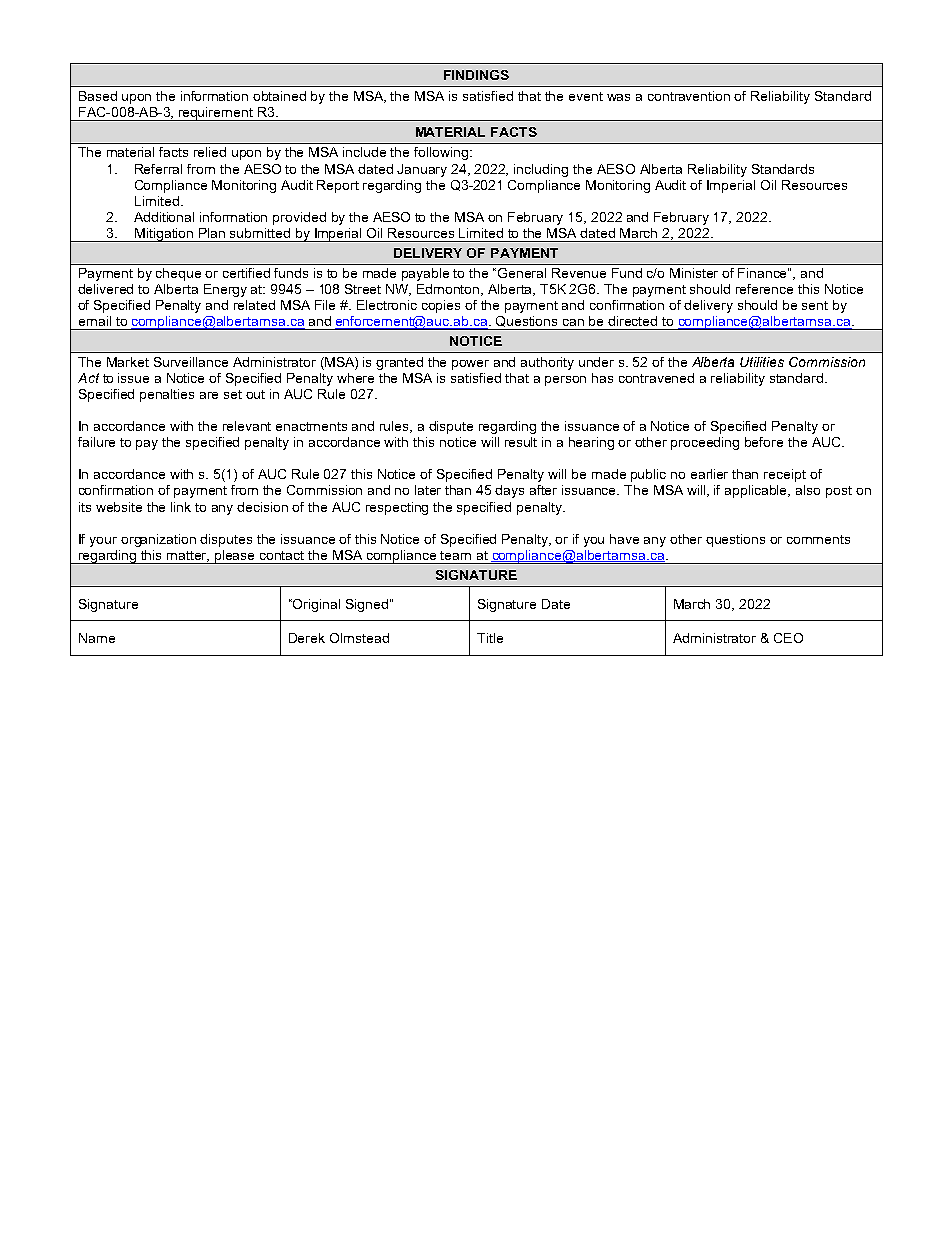  I want to click on FINDINGS, so click(476, 75).
